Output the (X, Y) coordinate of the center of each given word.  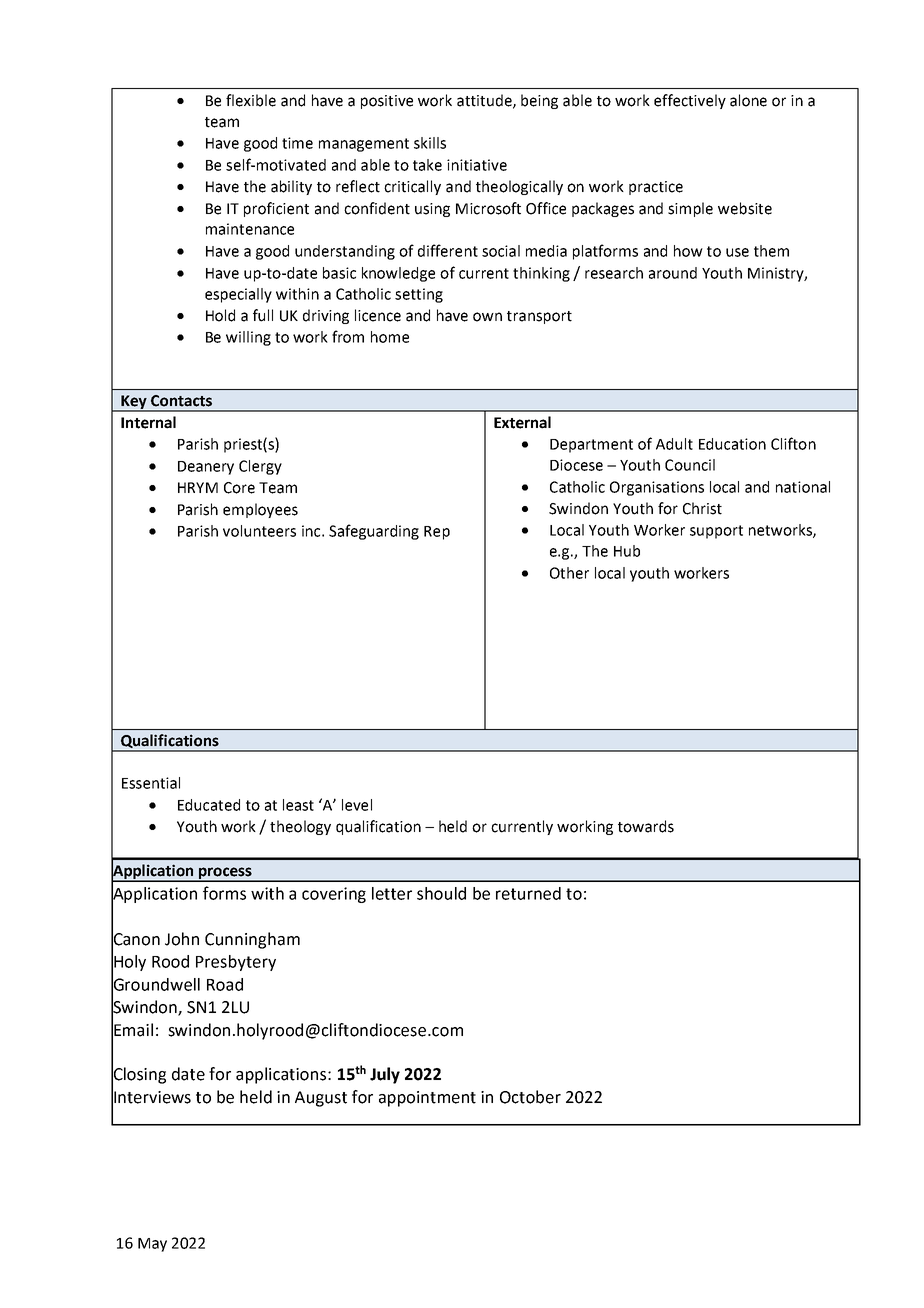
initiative (477, 165)
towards (646, 826)
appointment (427, 1099)
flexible (251, 100)
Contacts (181, 401)
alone (748, 100)
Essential (151, 783)
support (716, 532)
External (522, 422)
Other (569, 573)
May (152, 1245)
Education (732, 444)
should (441, 893)
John (182, 939)
